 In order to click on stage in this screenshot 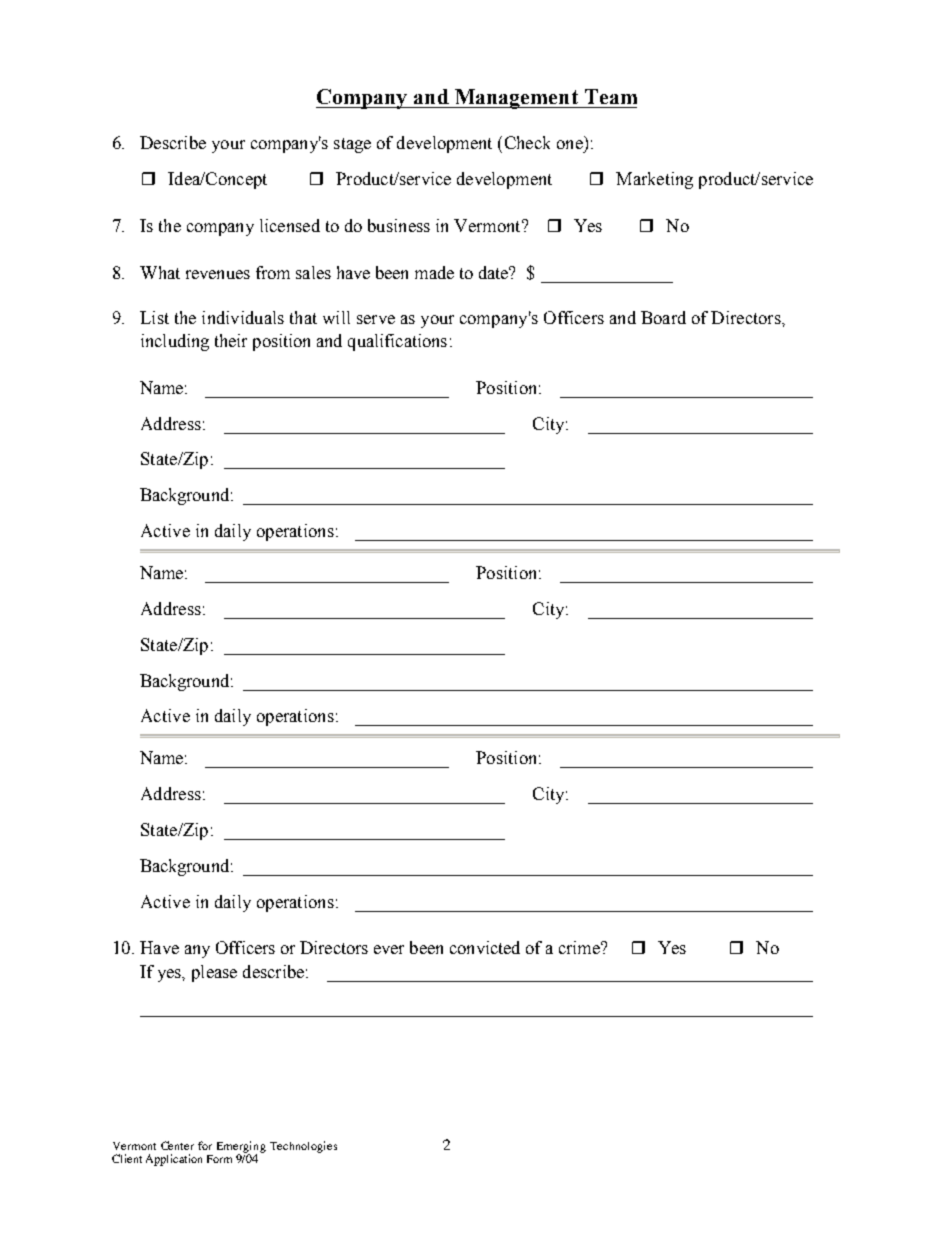, I will do `click(352, 145)`.
